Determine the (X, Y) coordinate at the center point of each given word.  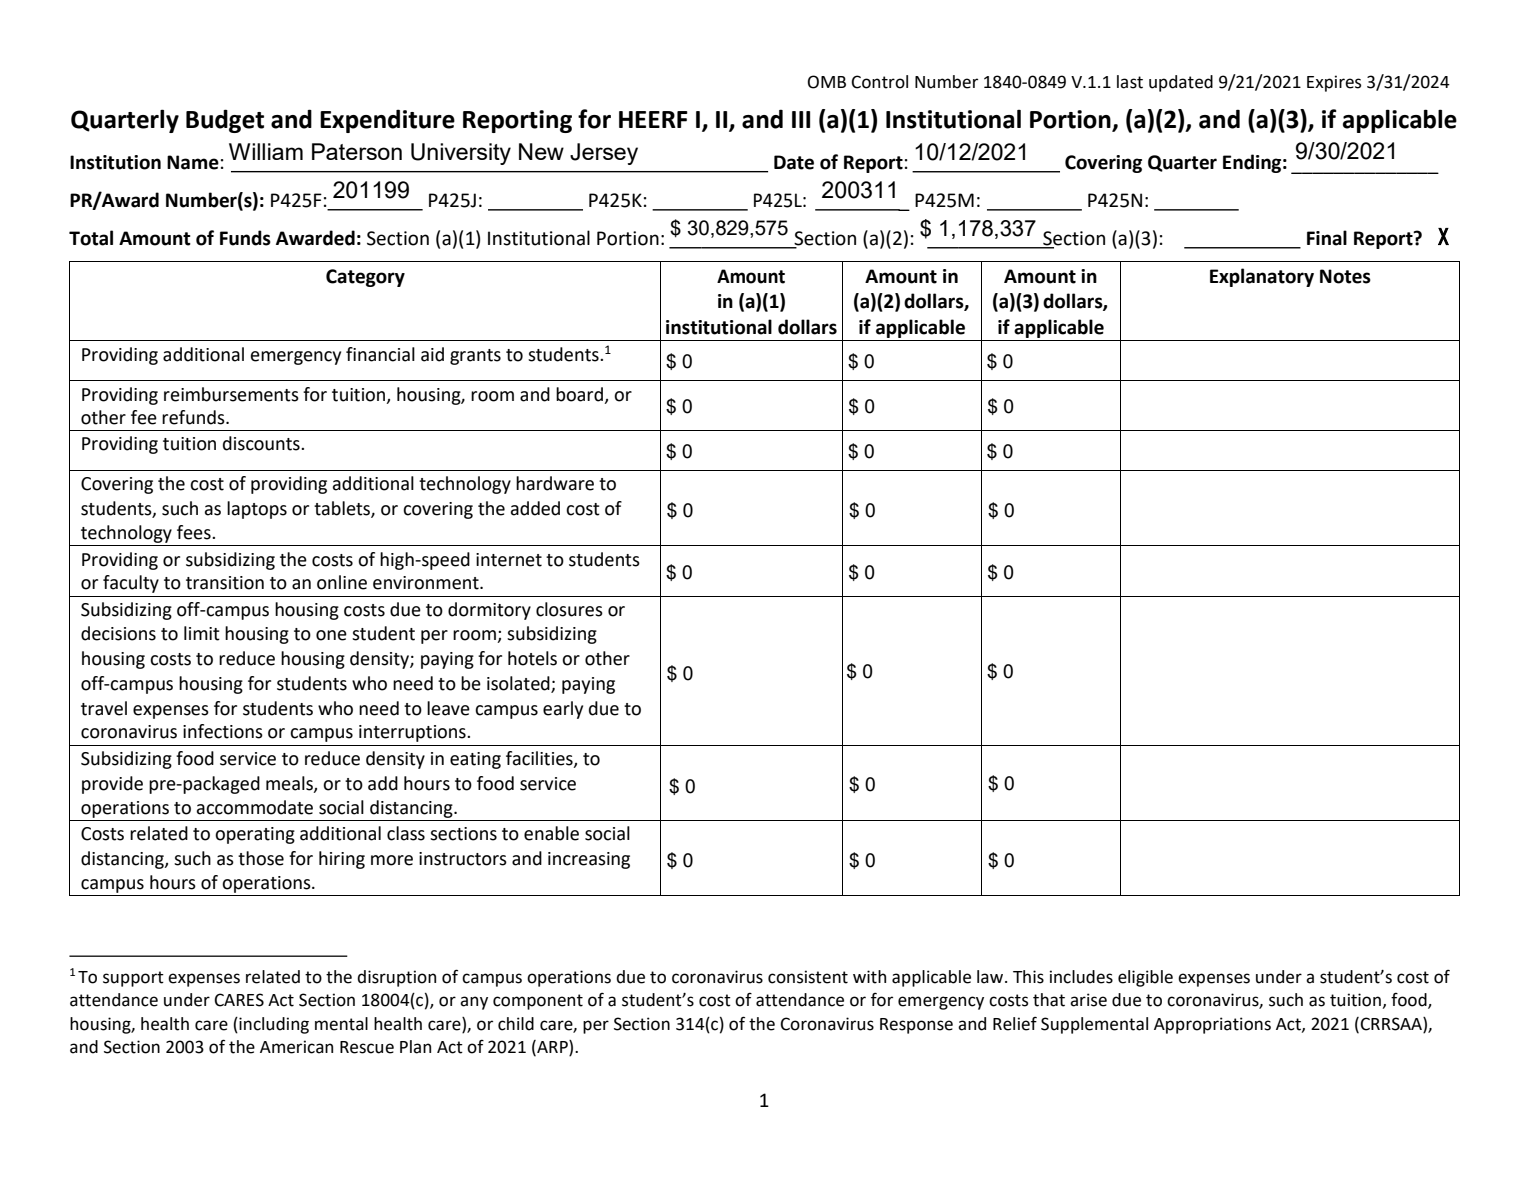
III (801, 119)
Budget (225, 121)
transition (225, 583)
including (273, 1025)
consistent (808, 977)
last (1130, 82)
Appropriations (1212, 1025)
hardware (555, 483)
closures (569, 609)
